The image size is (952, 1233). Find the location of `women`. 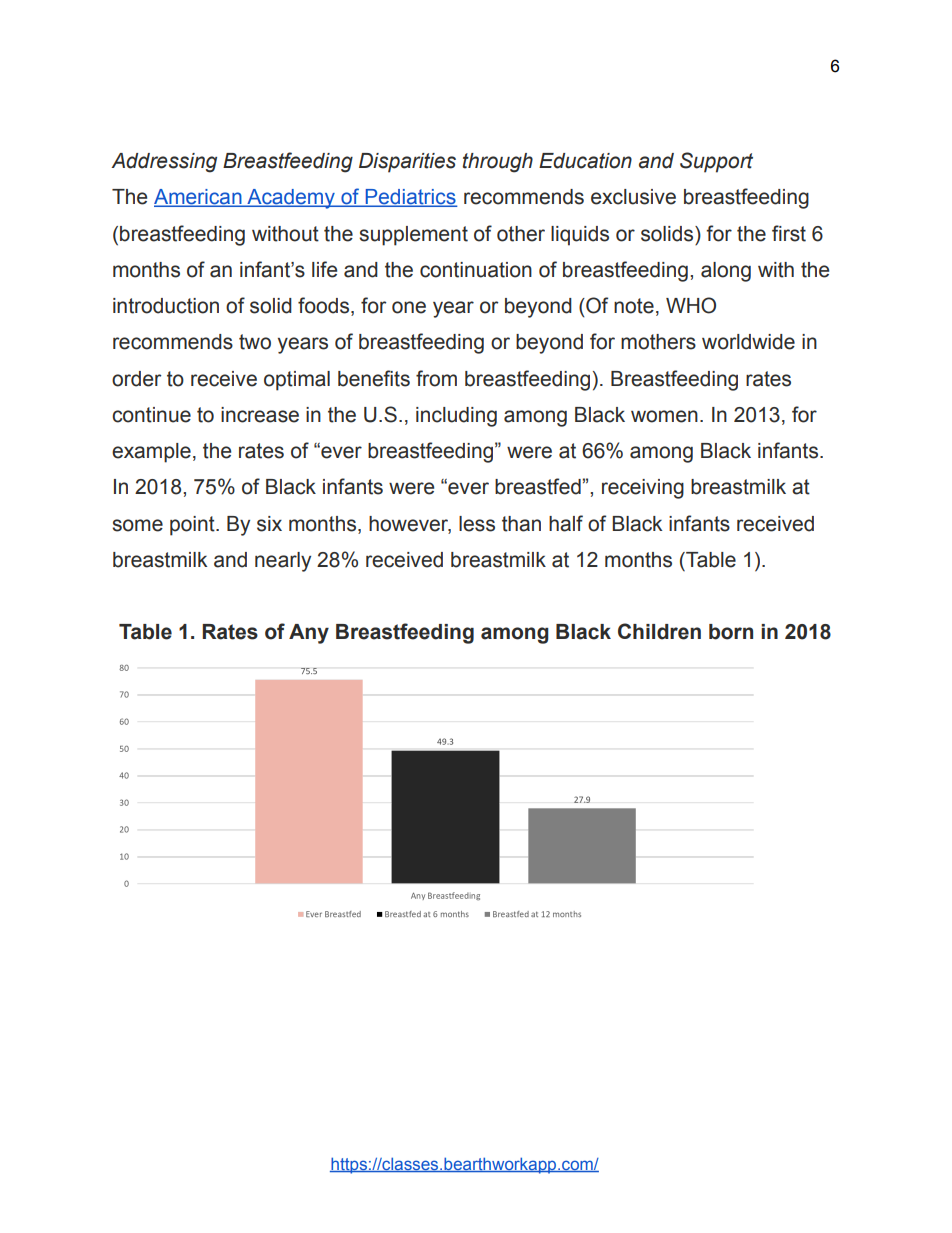

women is located at coordinates (664, 416).
